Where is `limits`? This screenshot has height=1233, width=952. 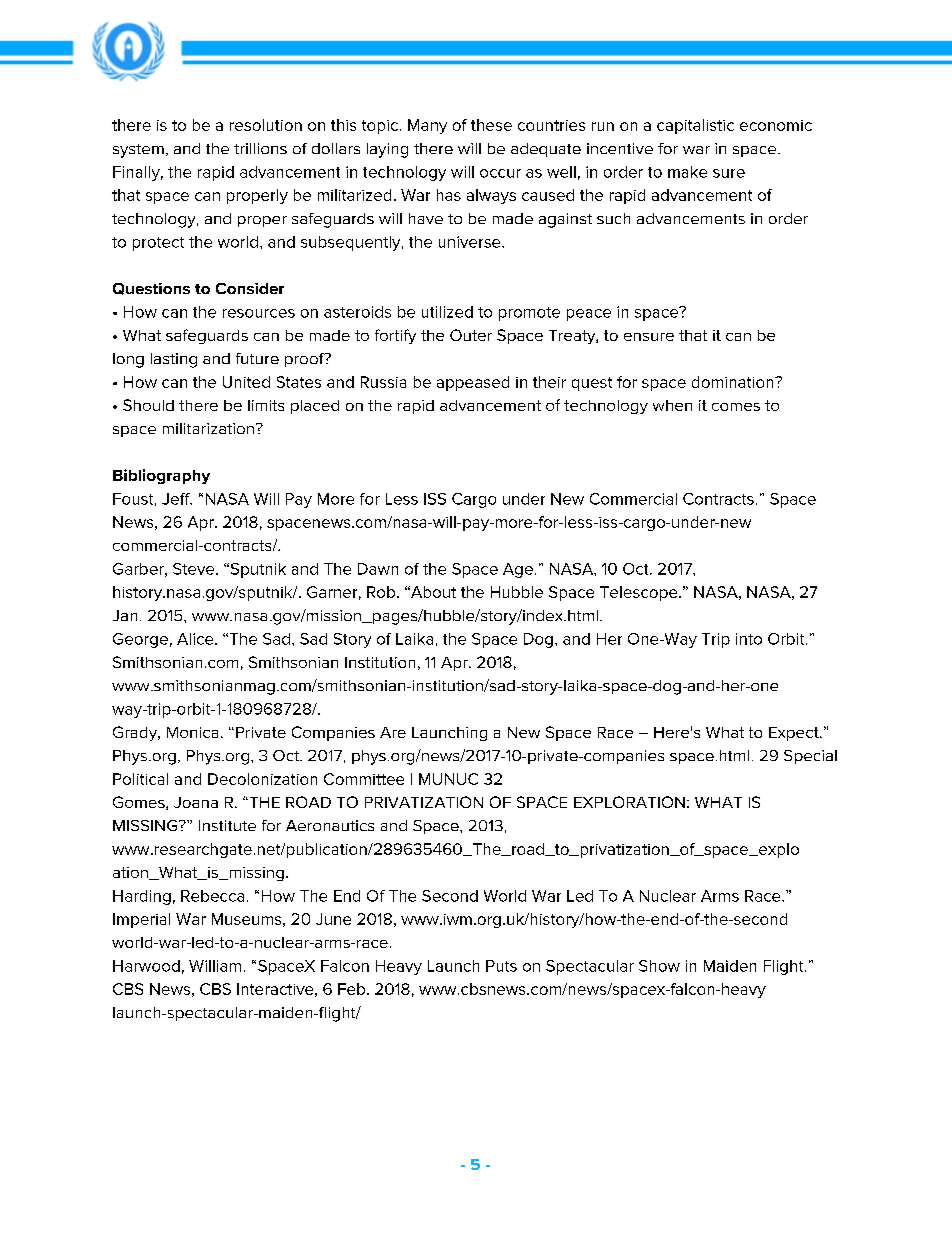 limits is located at coordinates (266, 405).
